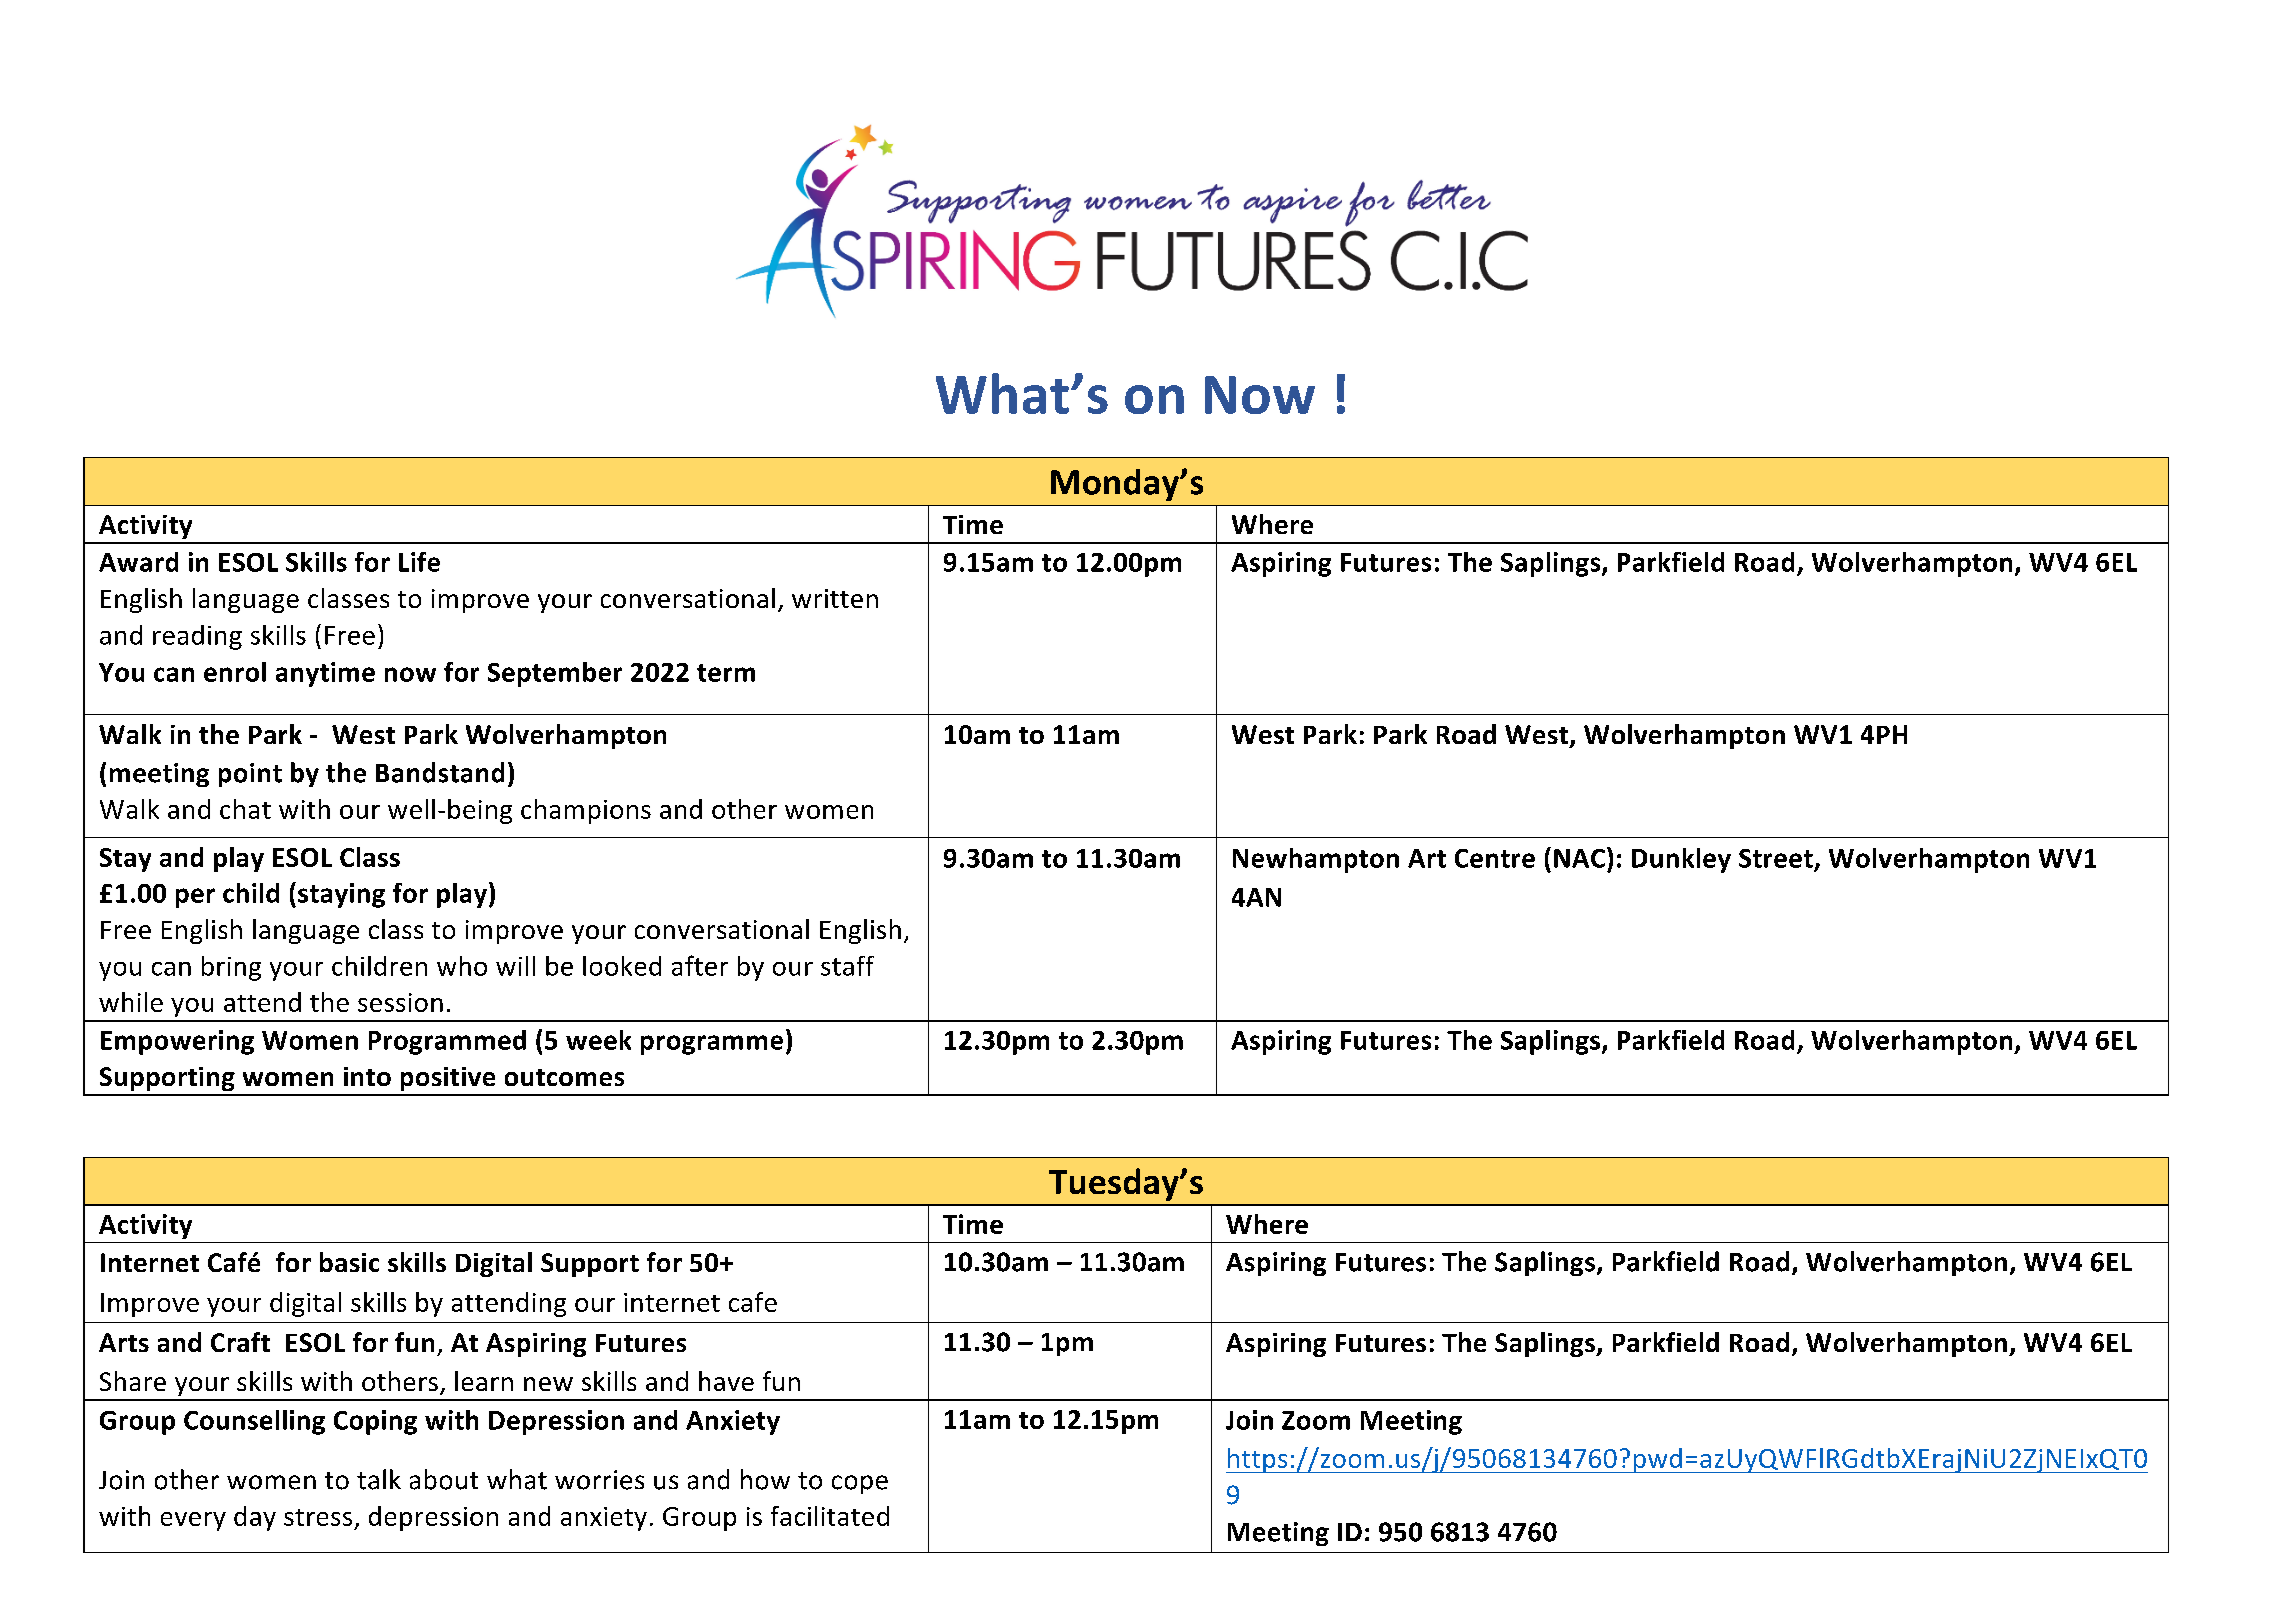 The height and width of the screenshot is (1613, 2281). Describe the element at coordinates (753, 1302) in the screenshot. I see `cafe` at that location.
